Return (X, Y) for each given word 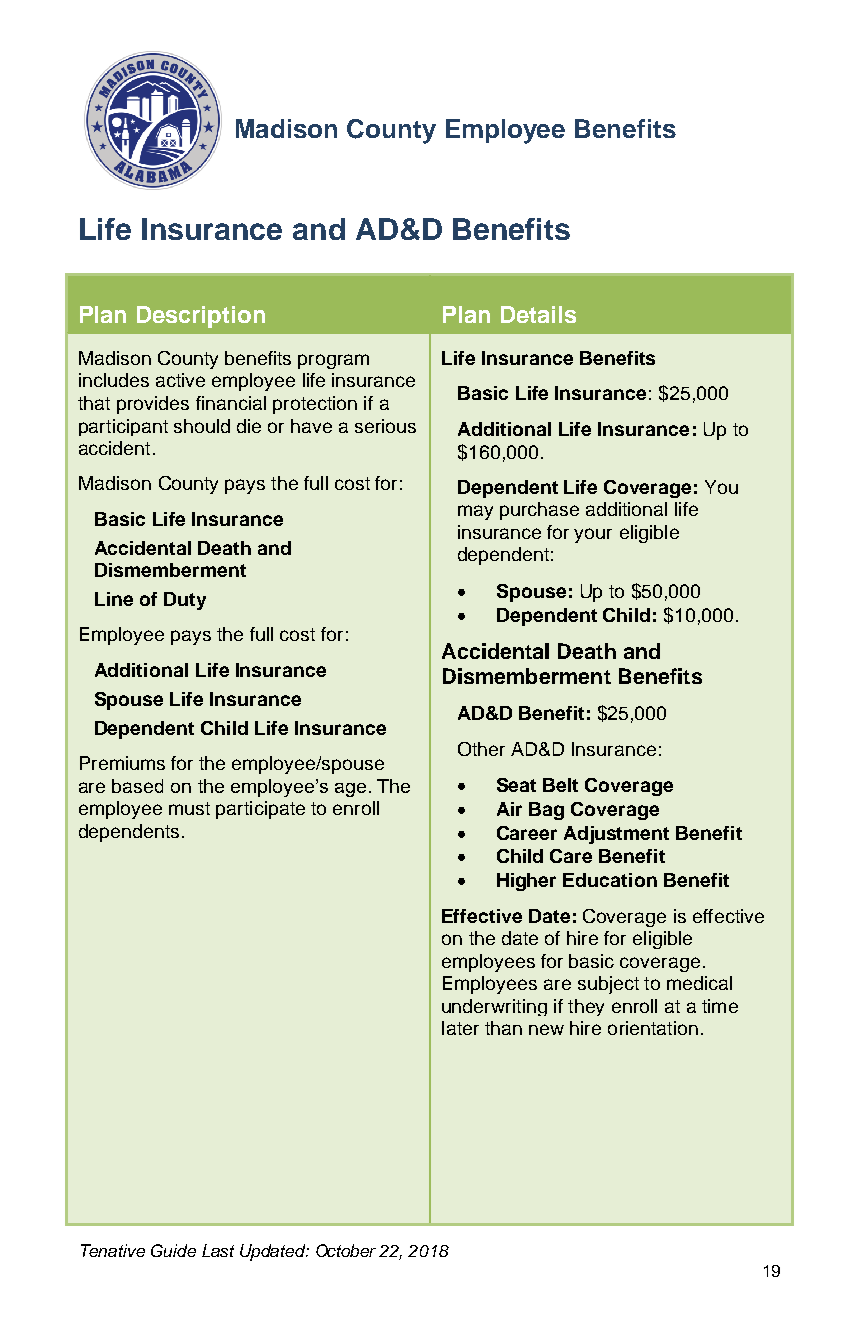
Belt (560, 785)
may (475, 512)
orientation (653, 1028)
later (460, 1028)
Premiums (122, 763)
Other (481, 749)
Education (610, 880)
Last (218, 1250)
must (189, 808)
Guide (173, 1250)
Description (201, 317)
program (333, 361)
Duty (185, 601)
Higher (526, 882)
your (593, 535)
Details (538, 314)
